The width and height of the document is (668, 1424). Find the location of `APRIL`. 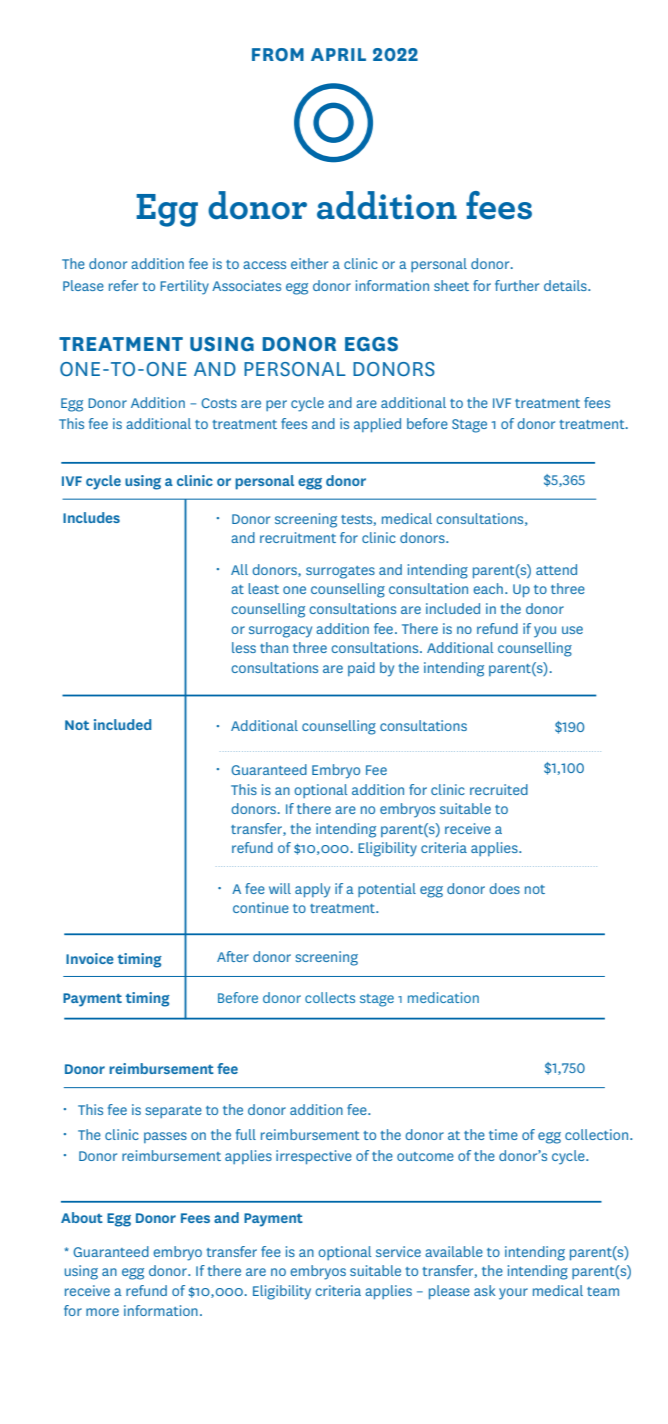

APRIL is located at coordinates (338, 54).
